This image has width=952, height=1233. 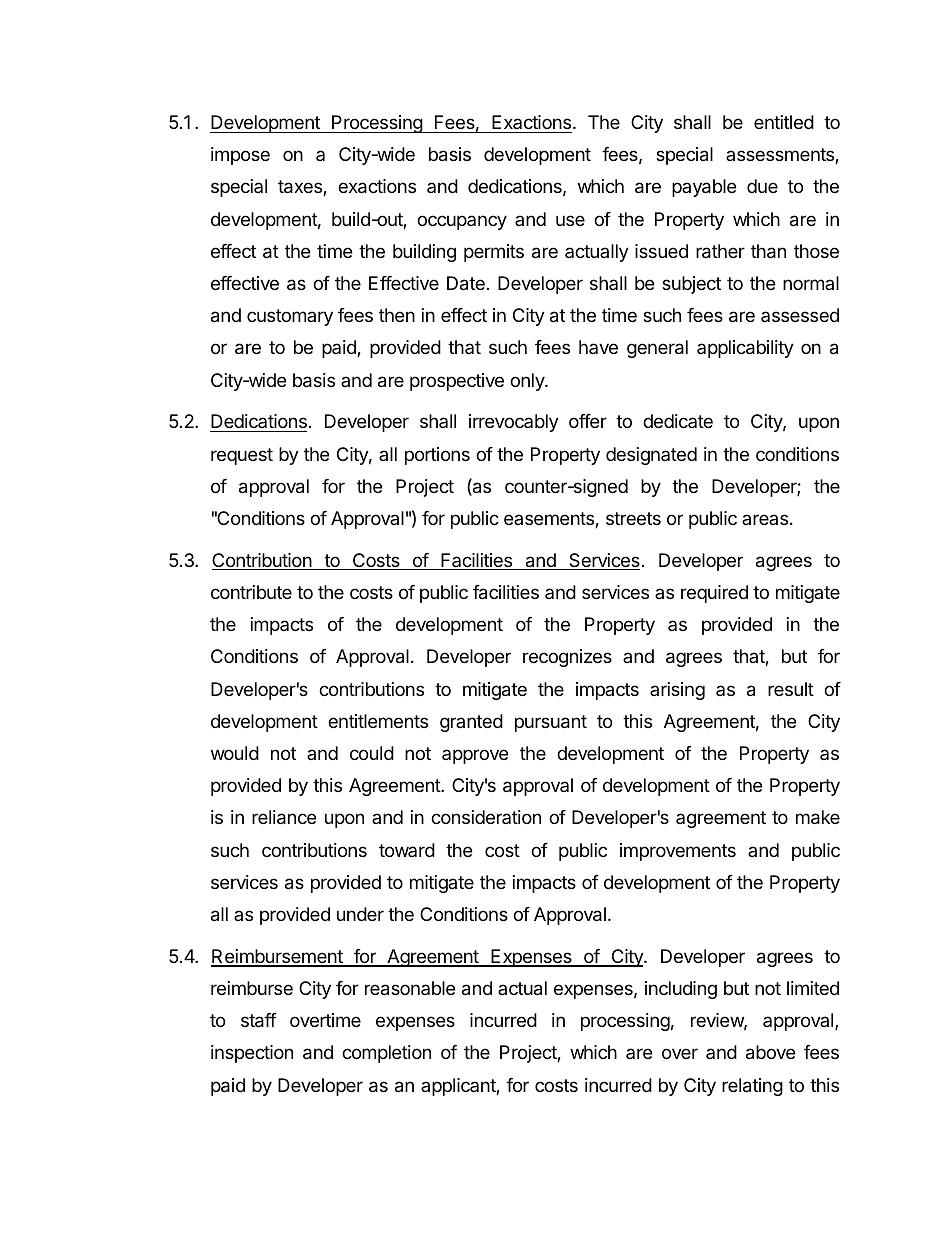 What do you see at coordinates (567, 658) in the image?
I see `recognizes` at bounding box center [567, 658].
